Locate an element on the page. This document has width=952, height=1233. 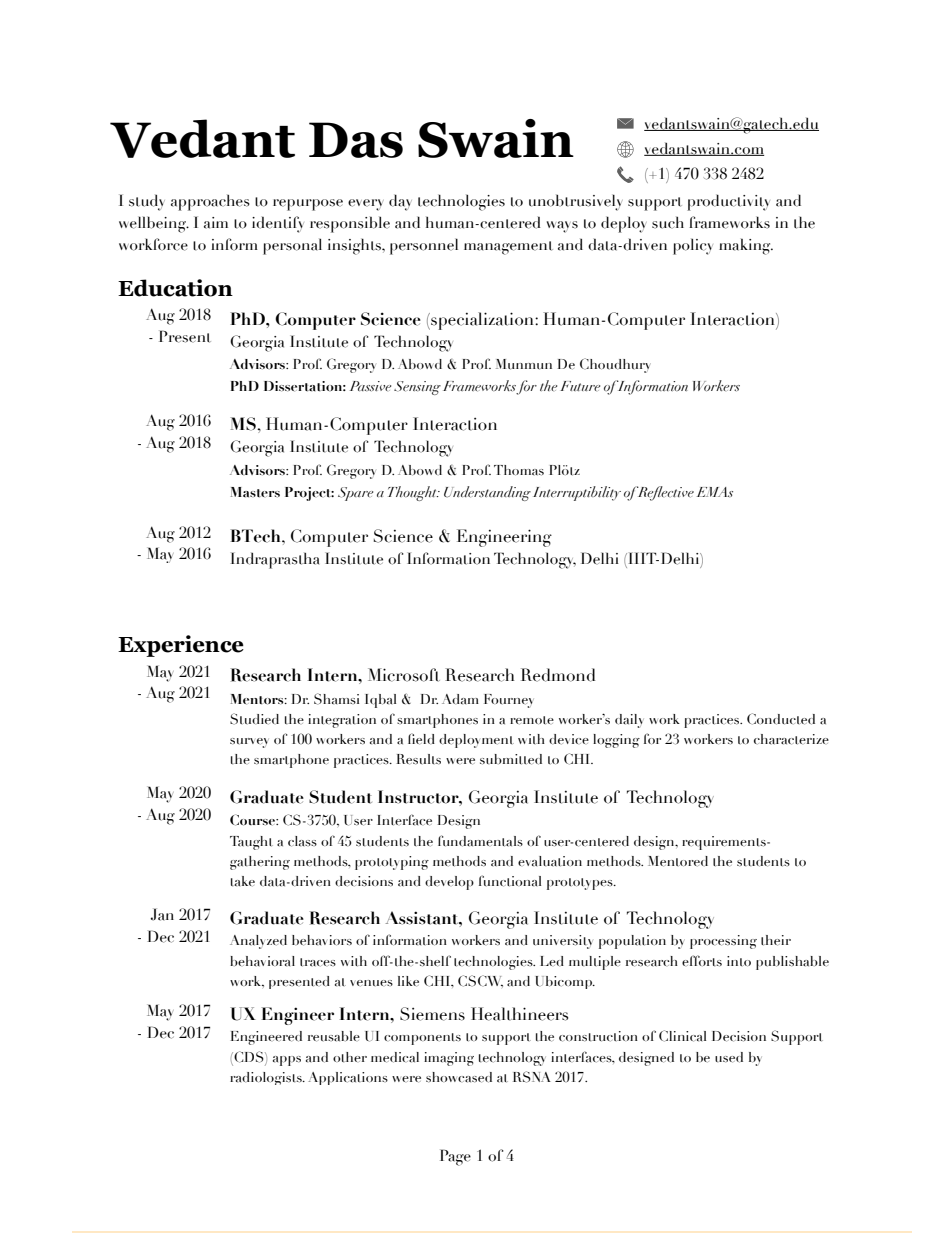
approaches is located at coordinates (210, 202).
